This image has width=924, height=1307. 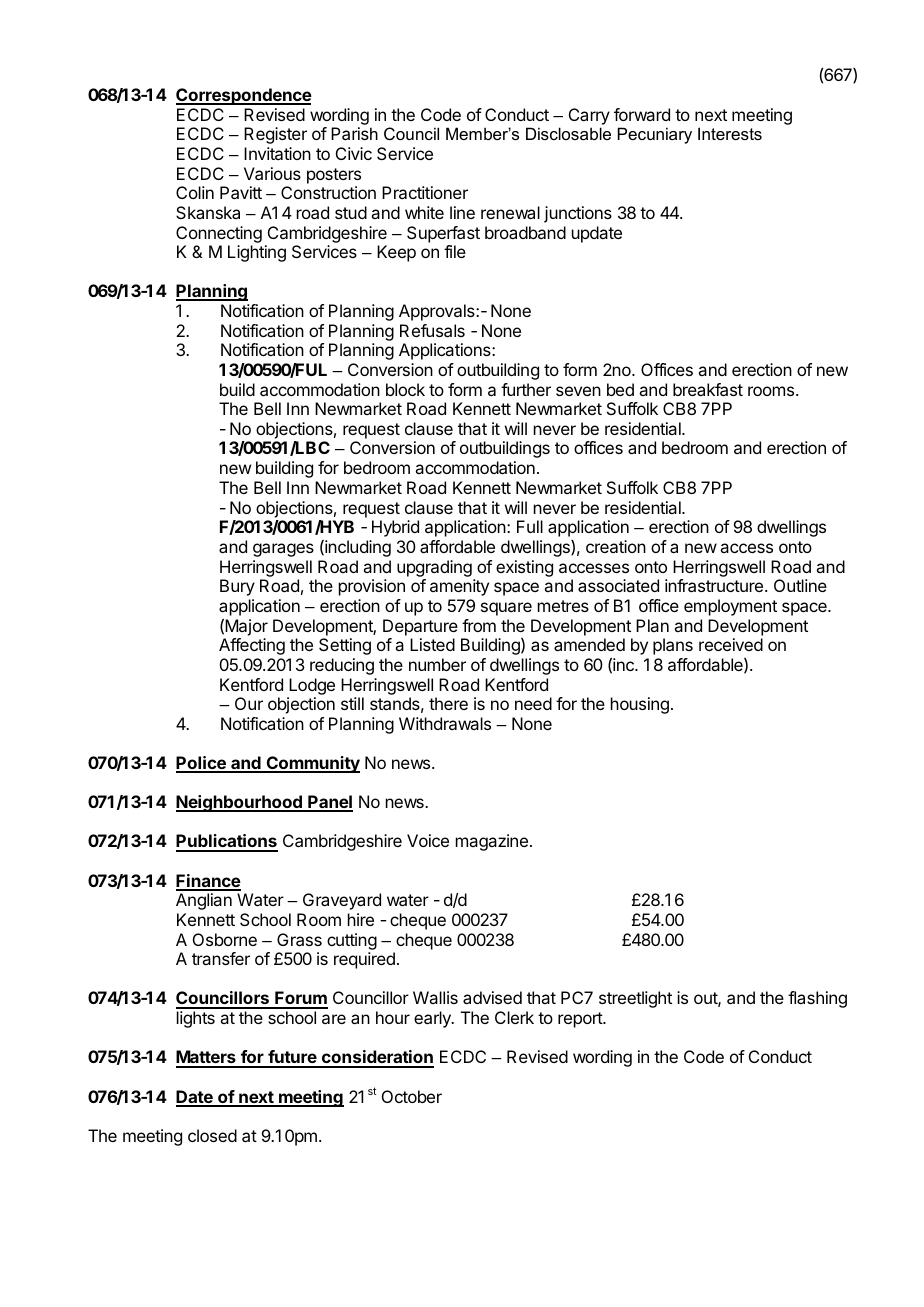 I want to click on Affecting, so click(x=252, y=646).
